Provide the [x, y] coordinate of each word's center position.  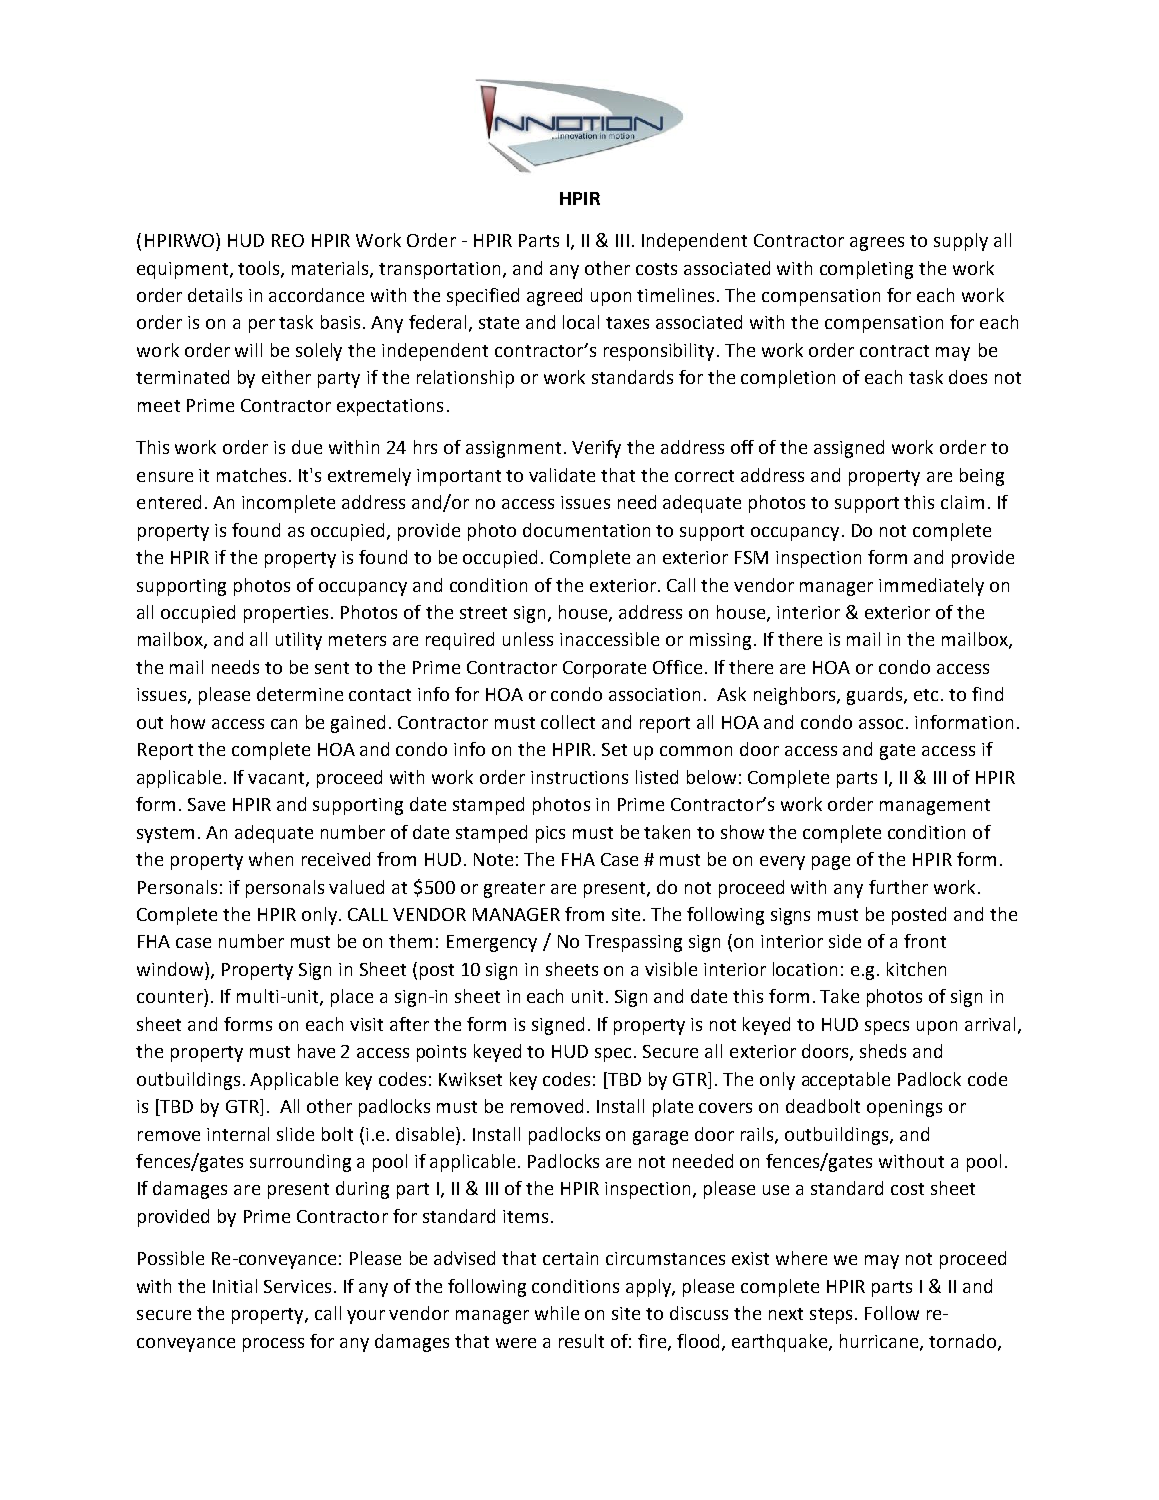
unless [528, 639]
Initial [235, 1286]
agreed [554, 297]
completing [866, 270]
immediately [931, 587]
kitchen [916, 969]
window [171, 969]
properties [288, 614]
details [215, 295]
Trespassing [633, 943]
